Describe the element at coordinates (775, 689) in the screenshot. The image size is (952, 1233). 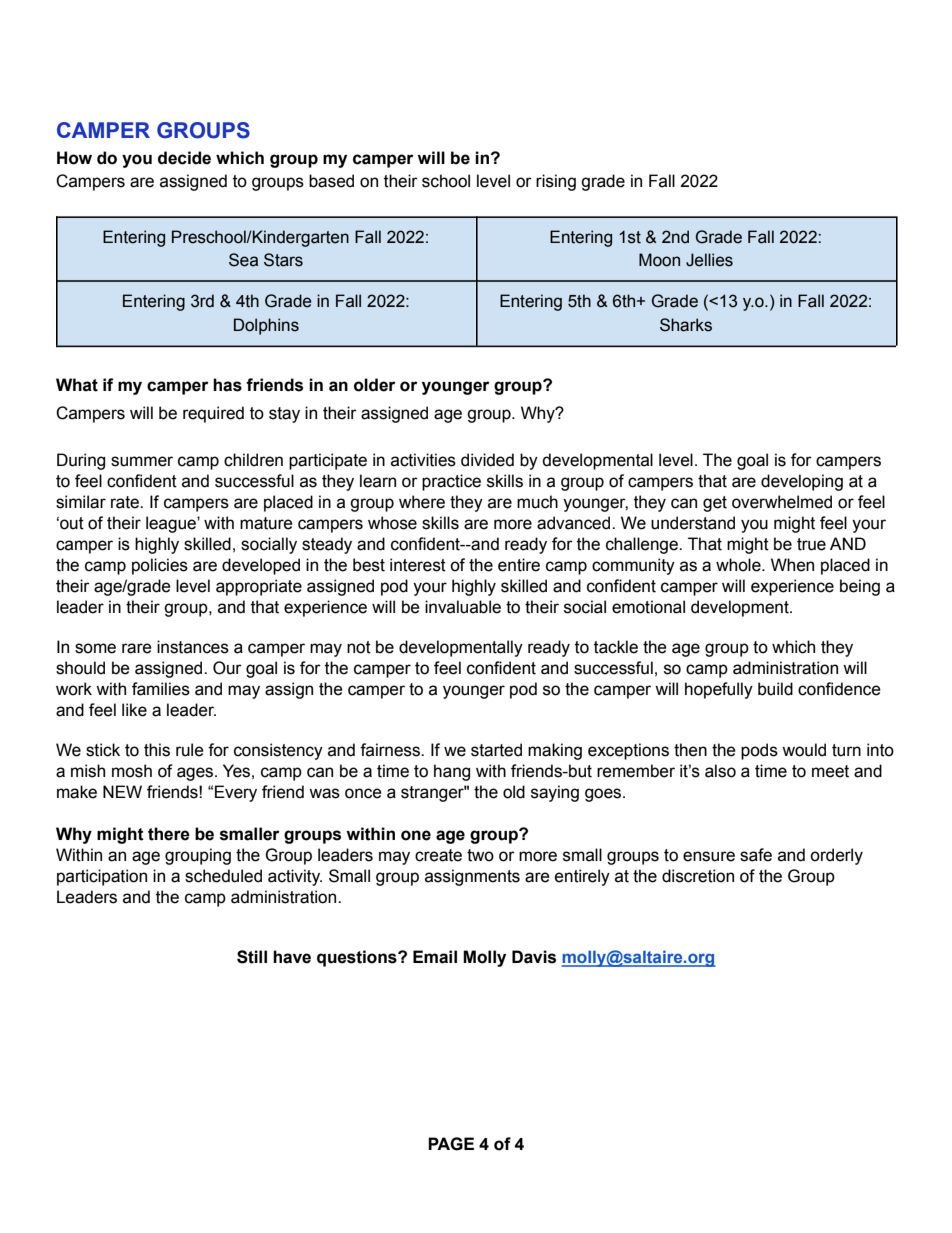
I see `build` at that location.
